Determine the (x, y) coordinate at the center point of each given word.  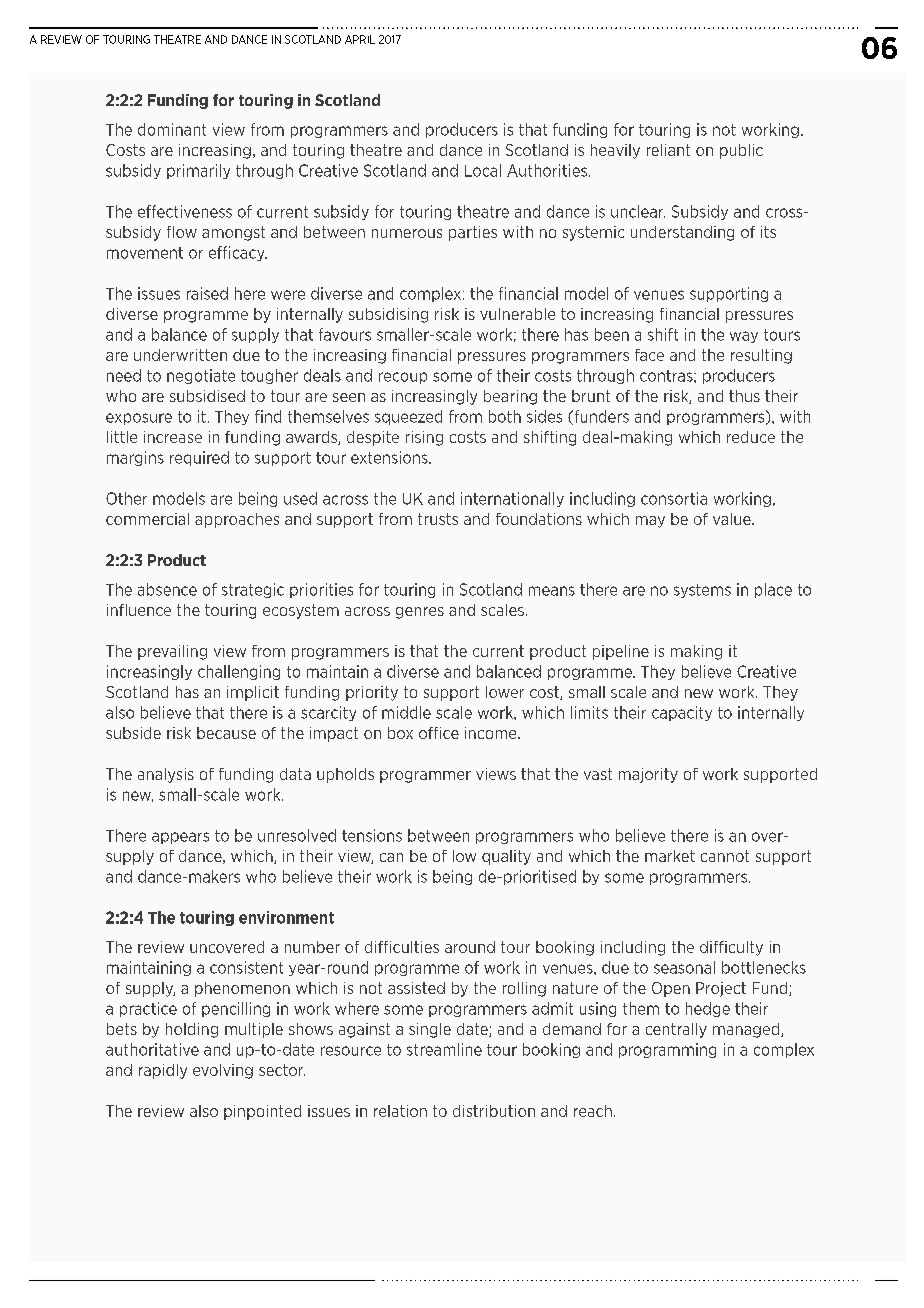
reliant (668, 150)
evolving (223, 1071)
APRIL (360, 39)
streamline (444, 1049)
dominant (172, 129)
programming (667, 1050)
